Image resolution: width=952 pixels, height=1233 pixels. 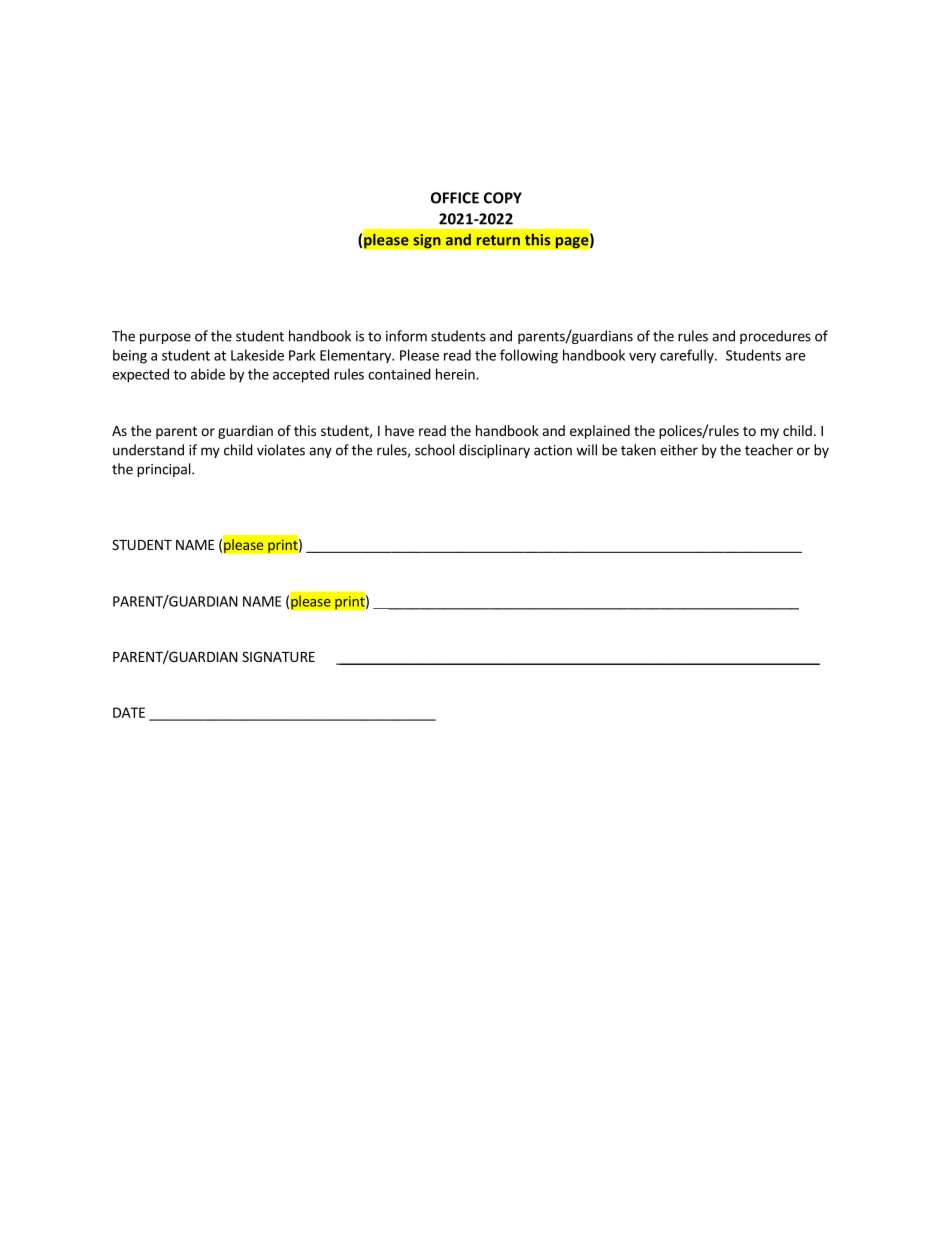 I want to click on either, so click(x=679, y=450).
